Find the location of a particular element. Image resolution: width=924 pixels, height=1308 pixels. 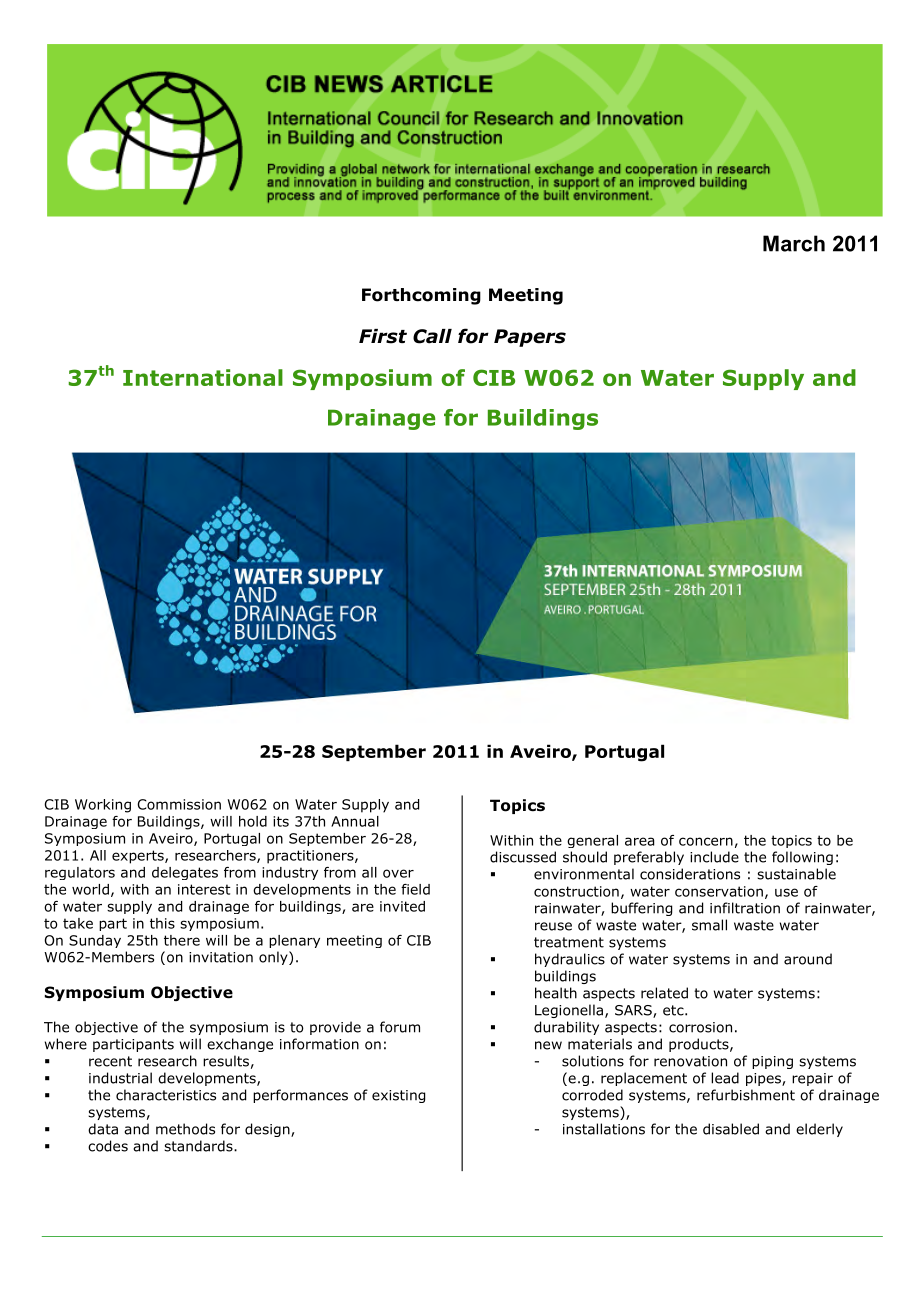

Annual is located at coordinates (355, 821).
